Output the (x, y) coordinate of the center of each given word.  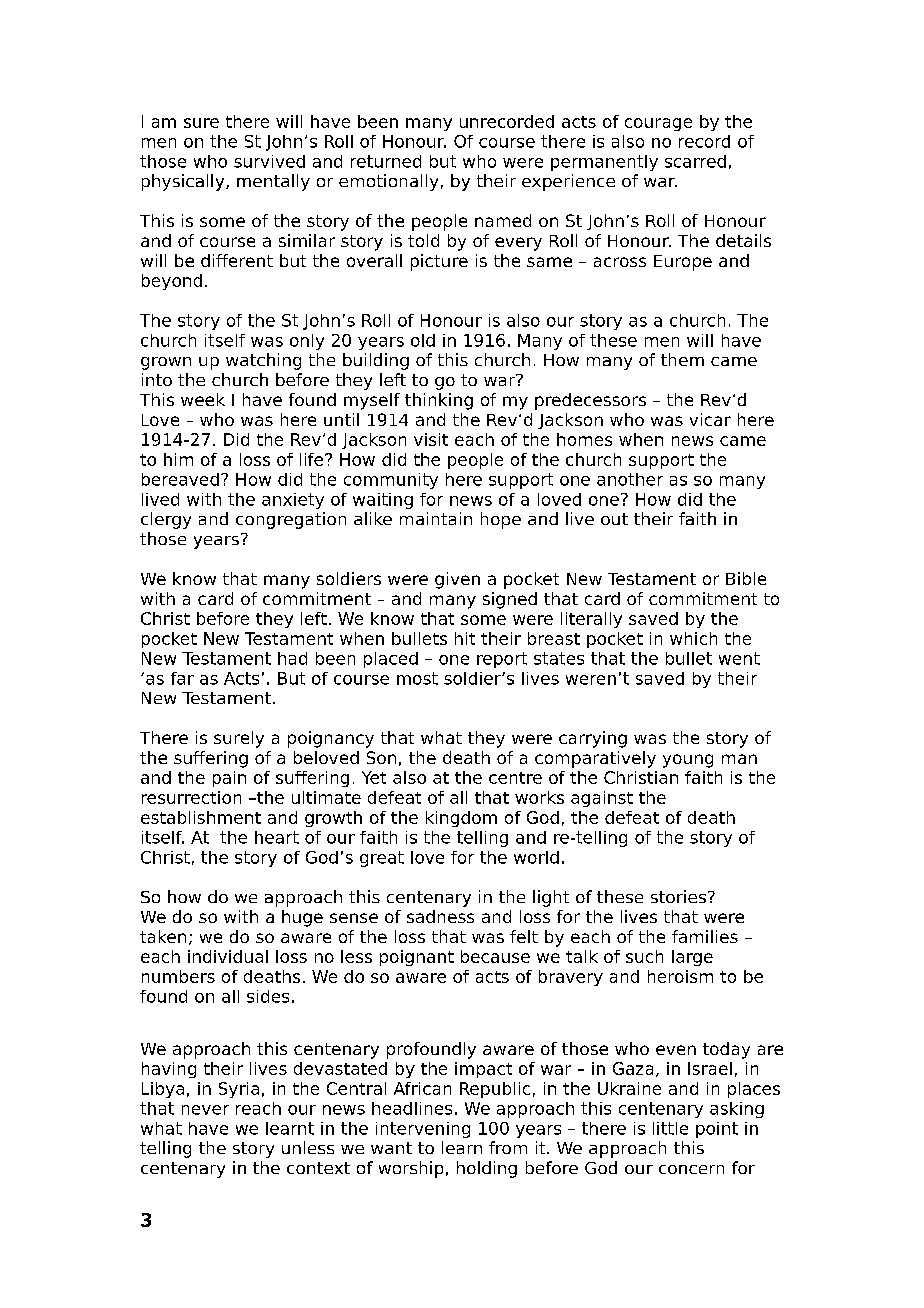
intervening (423, 1130)
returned (386, 161)
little (670, 1128)
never (205, 1110)
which (693, 638)
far (182, 678)
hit (465, 638)
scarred (695, 161)
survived (269, 161)
